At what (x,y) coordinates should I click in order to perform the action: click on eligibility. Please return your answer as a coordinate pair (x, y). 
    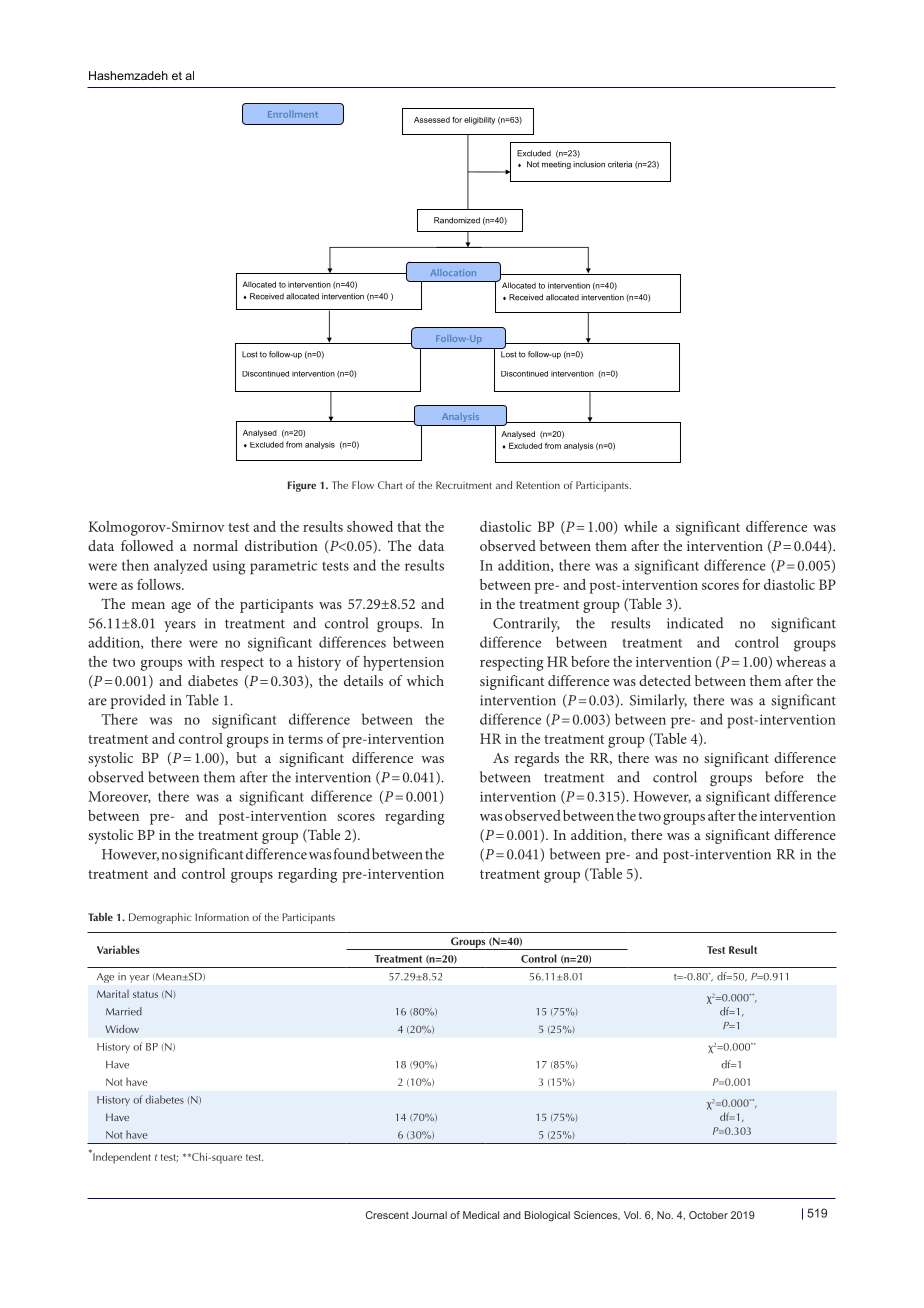
    Looking at the image, I should click on (479, 121).
